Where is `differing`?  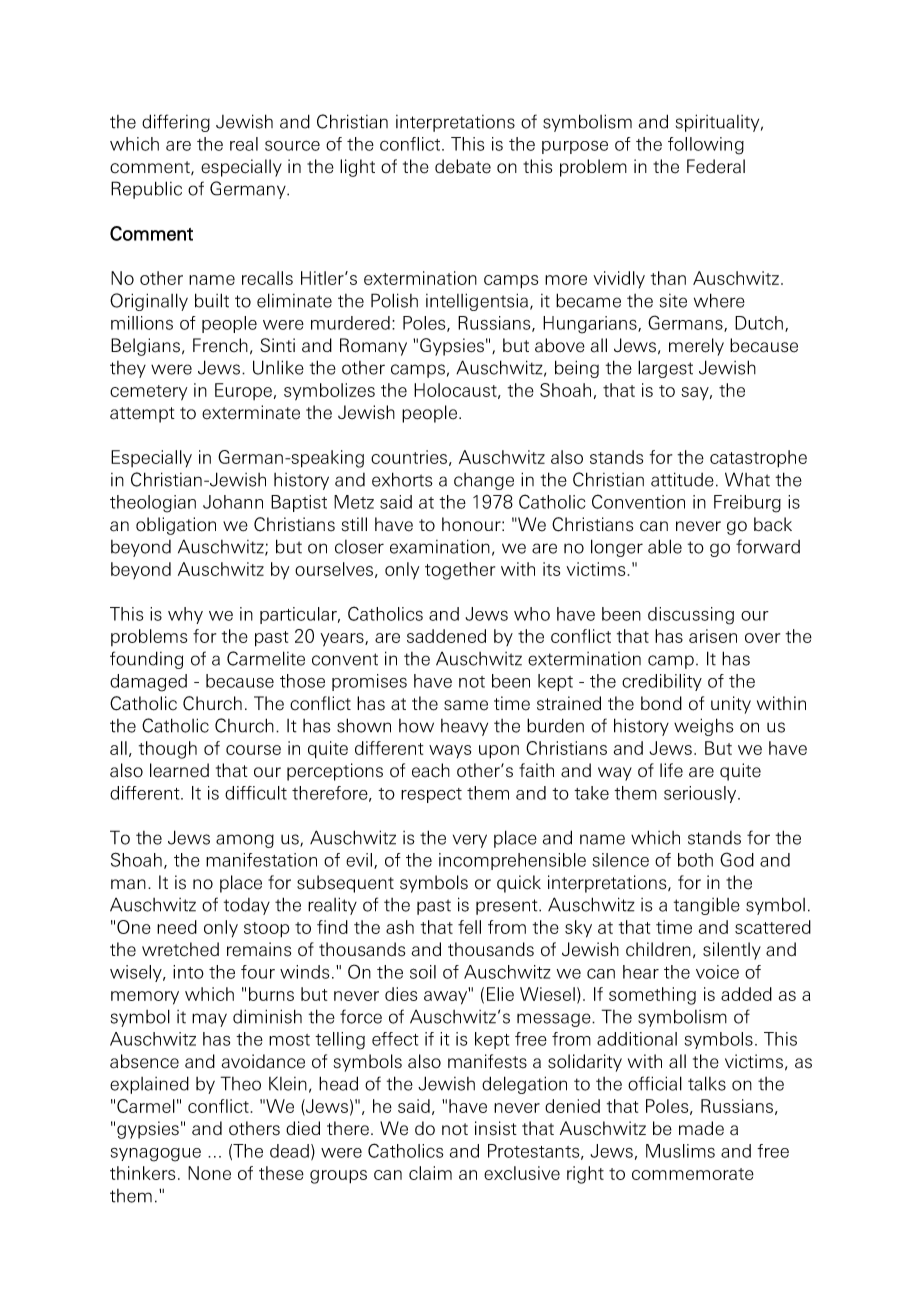
differing is located at coordinates (176, 123).
